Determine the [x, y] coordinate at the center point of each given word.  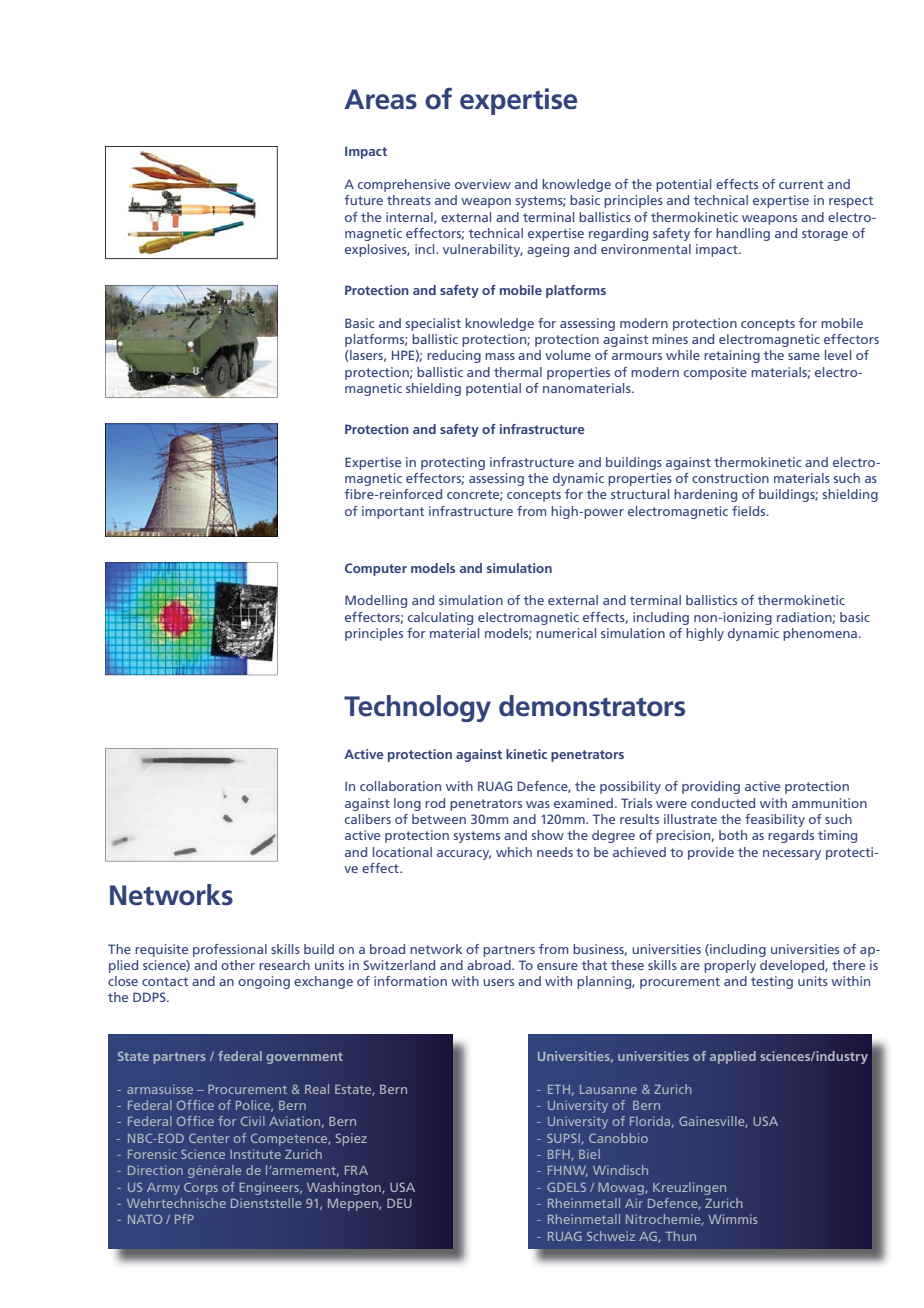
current [801, 184]
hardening [705, 495]
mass [500, 356]
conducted [723, 803]
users [498, 982]
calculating [440, 618]
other [238, 965]
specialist [433, 324]
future [363, 200]
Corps [201, 1188]
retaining [732, 356]
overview [483, 184]
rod [435, 803]
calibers [368, 819]
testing [772, 982]
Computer [376, 569]
